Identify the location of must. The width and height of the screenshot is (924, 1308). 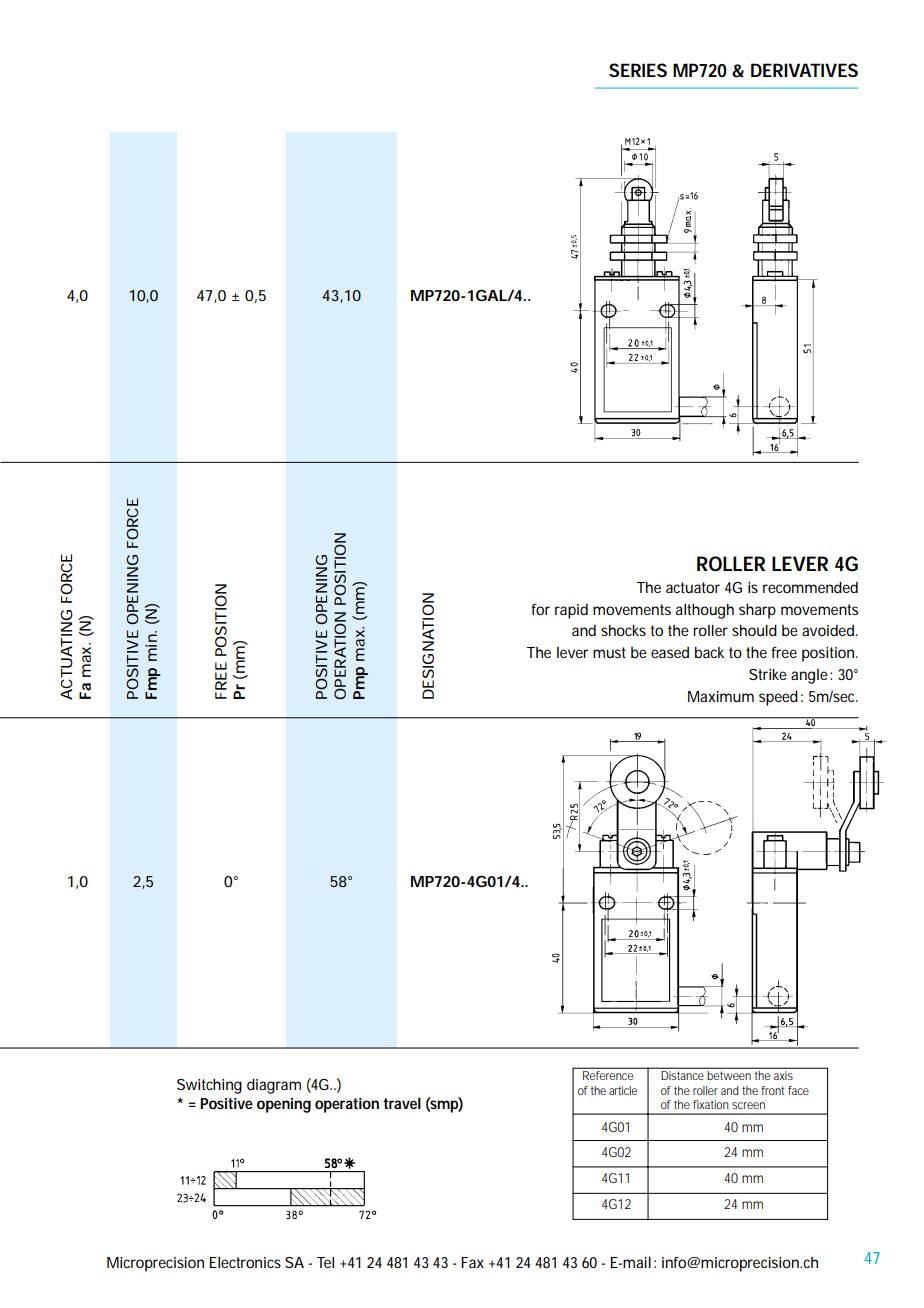
(609, 652).
